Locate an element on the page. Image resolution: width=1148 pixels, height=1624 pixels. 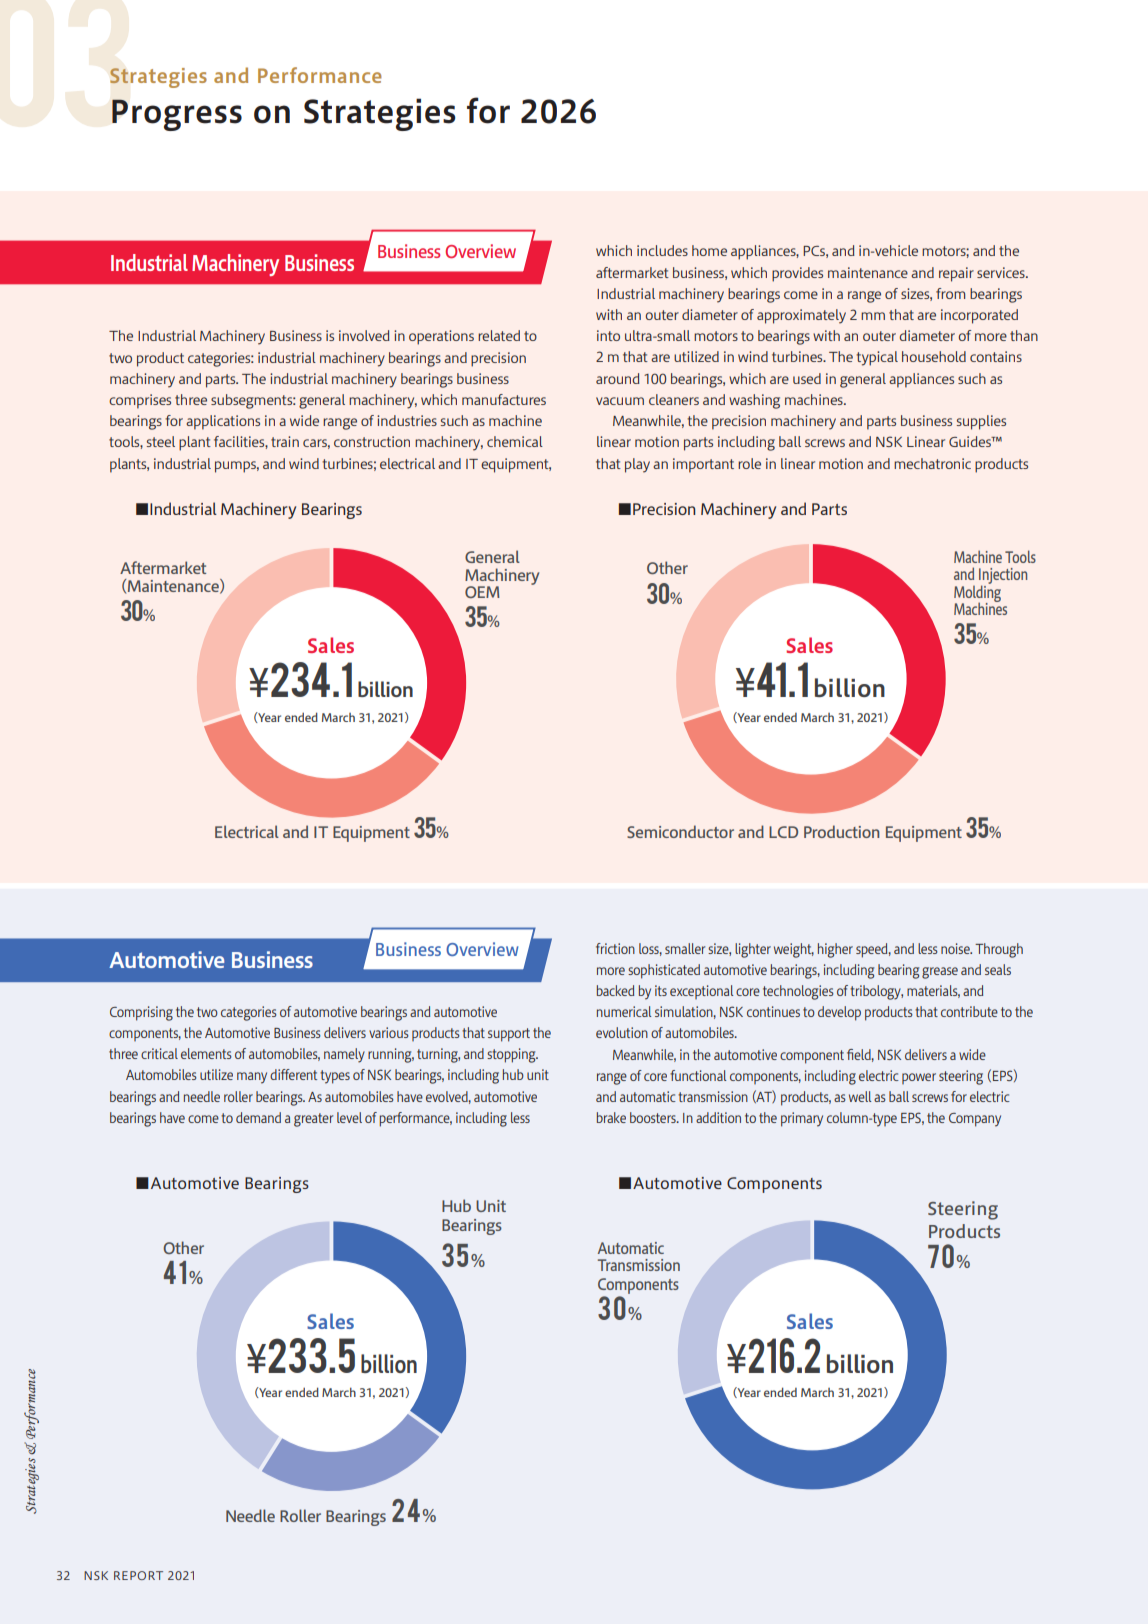
brake is located at coordinates (611, 1117).
